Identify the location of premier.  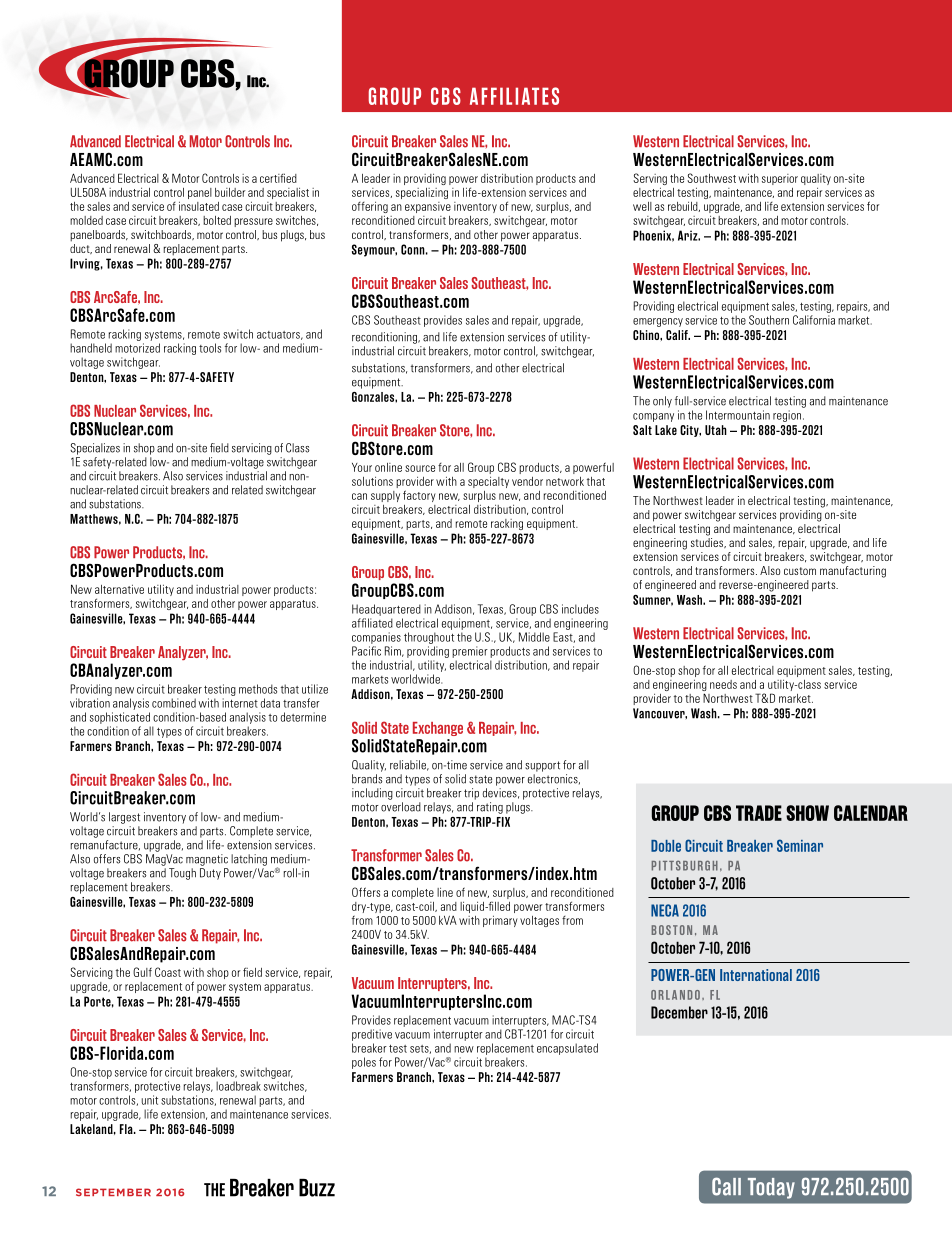
(470, 652).
